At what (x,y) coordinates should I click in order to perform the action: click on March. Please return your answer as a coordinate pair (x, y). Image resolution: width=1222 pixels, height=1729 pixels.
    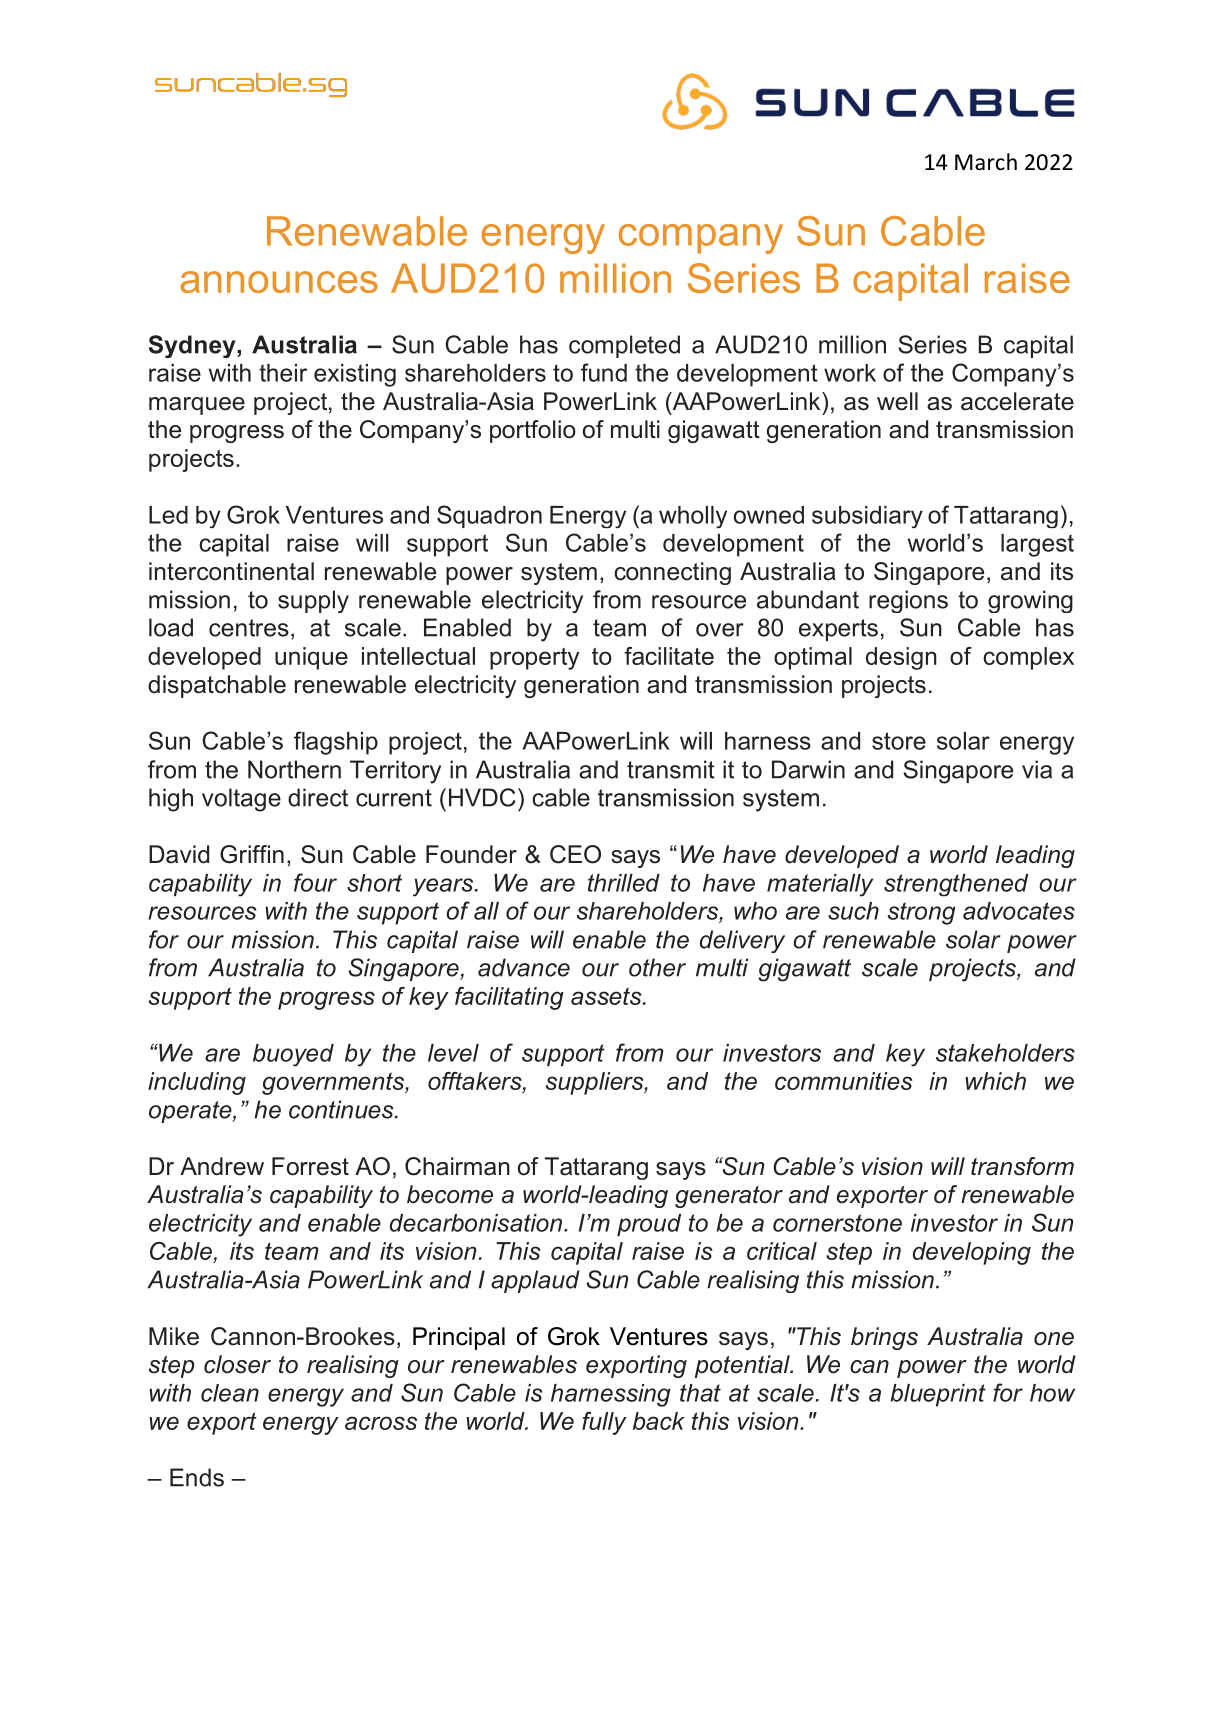
    Looking at the image, I should click on (986, 162).
